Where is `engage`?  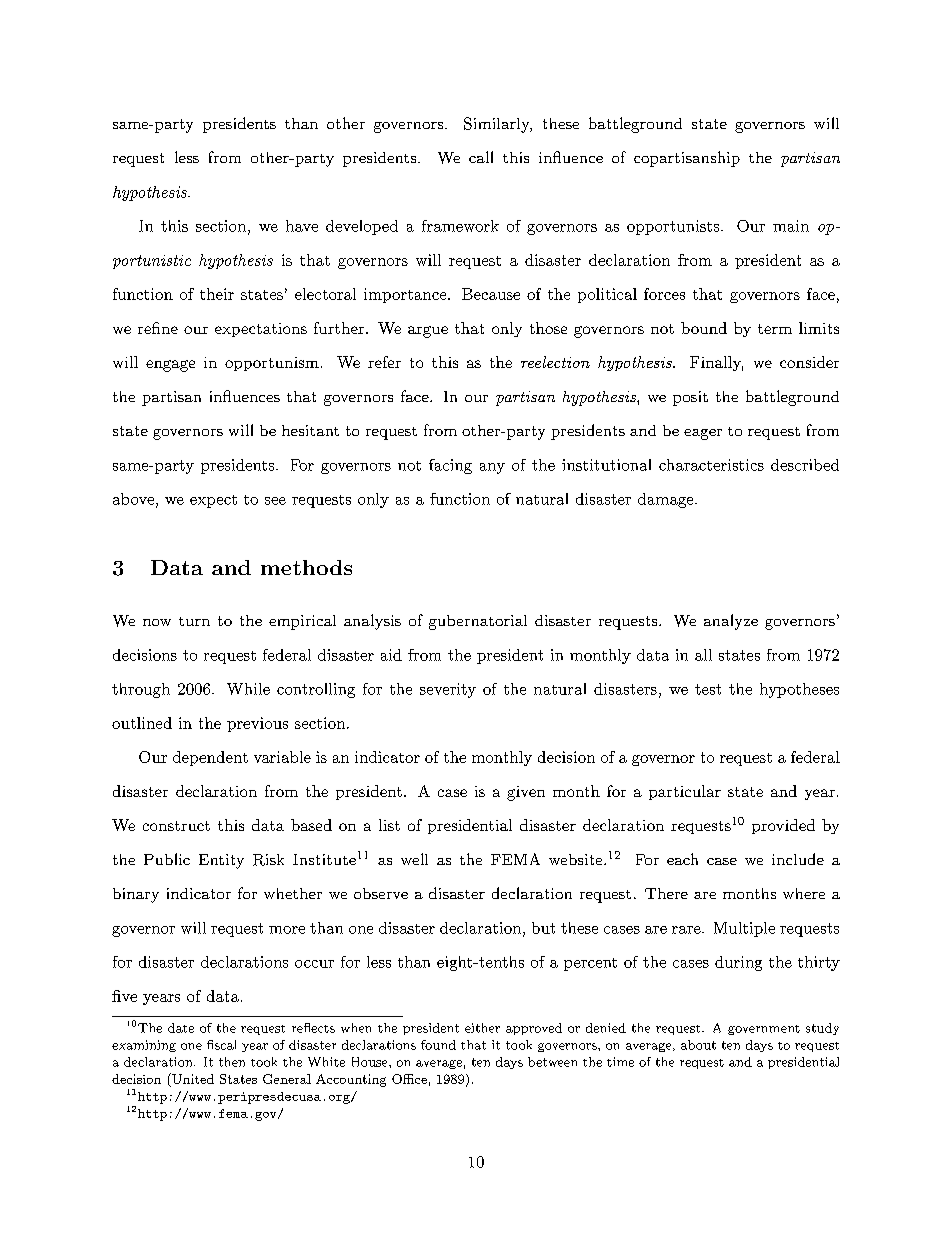 engage is located at coordinates (170, 366).
